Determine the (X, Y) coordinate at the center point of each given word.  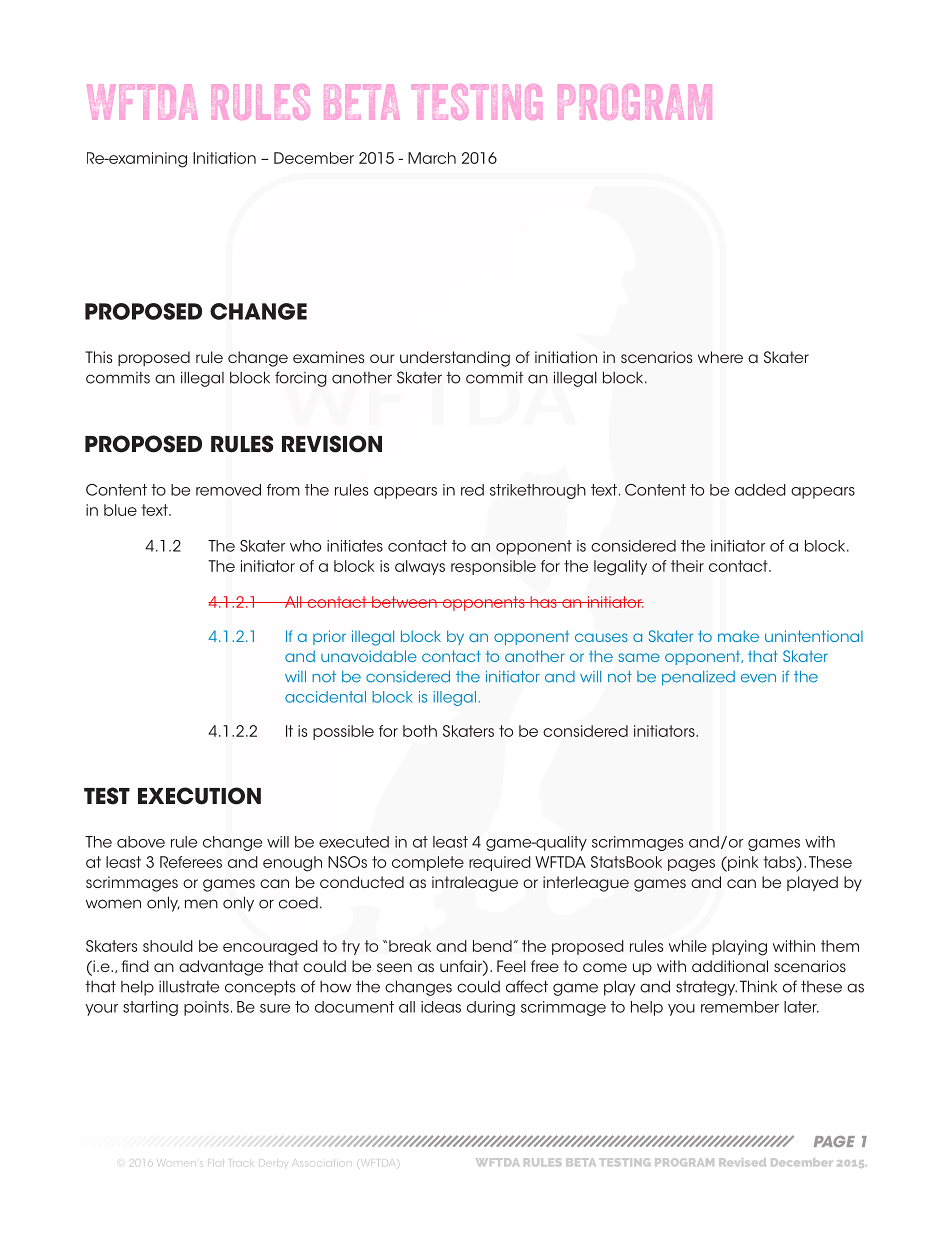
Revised (742, 1162)
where (720, 357)
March (432, 158)
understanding (455, 359)
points (206, 1008)
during (491, 1008)
